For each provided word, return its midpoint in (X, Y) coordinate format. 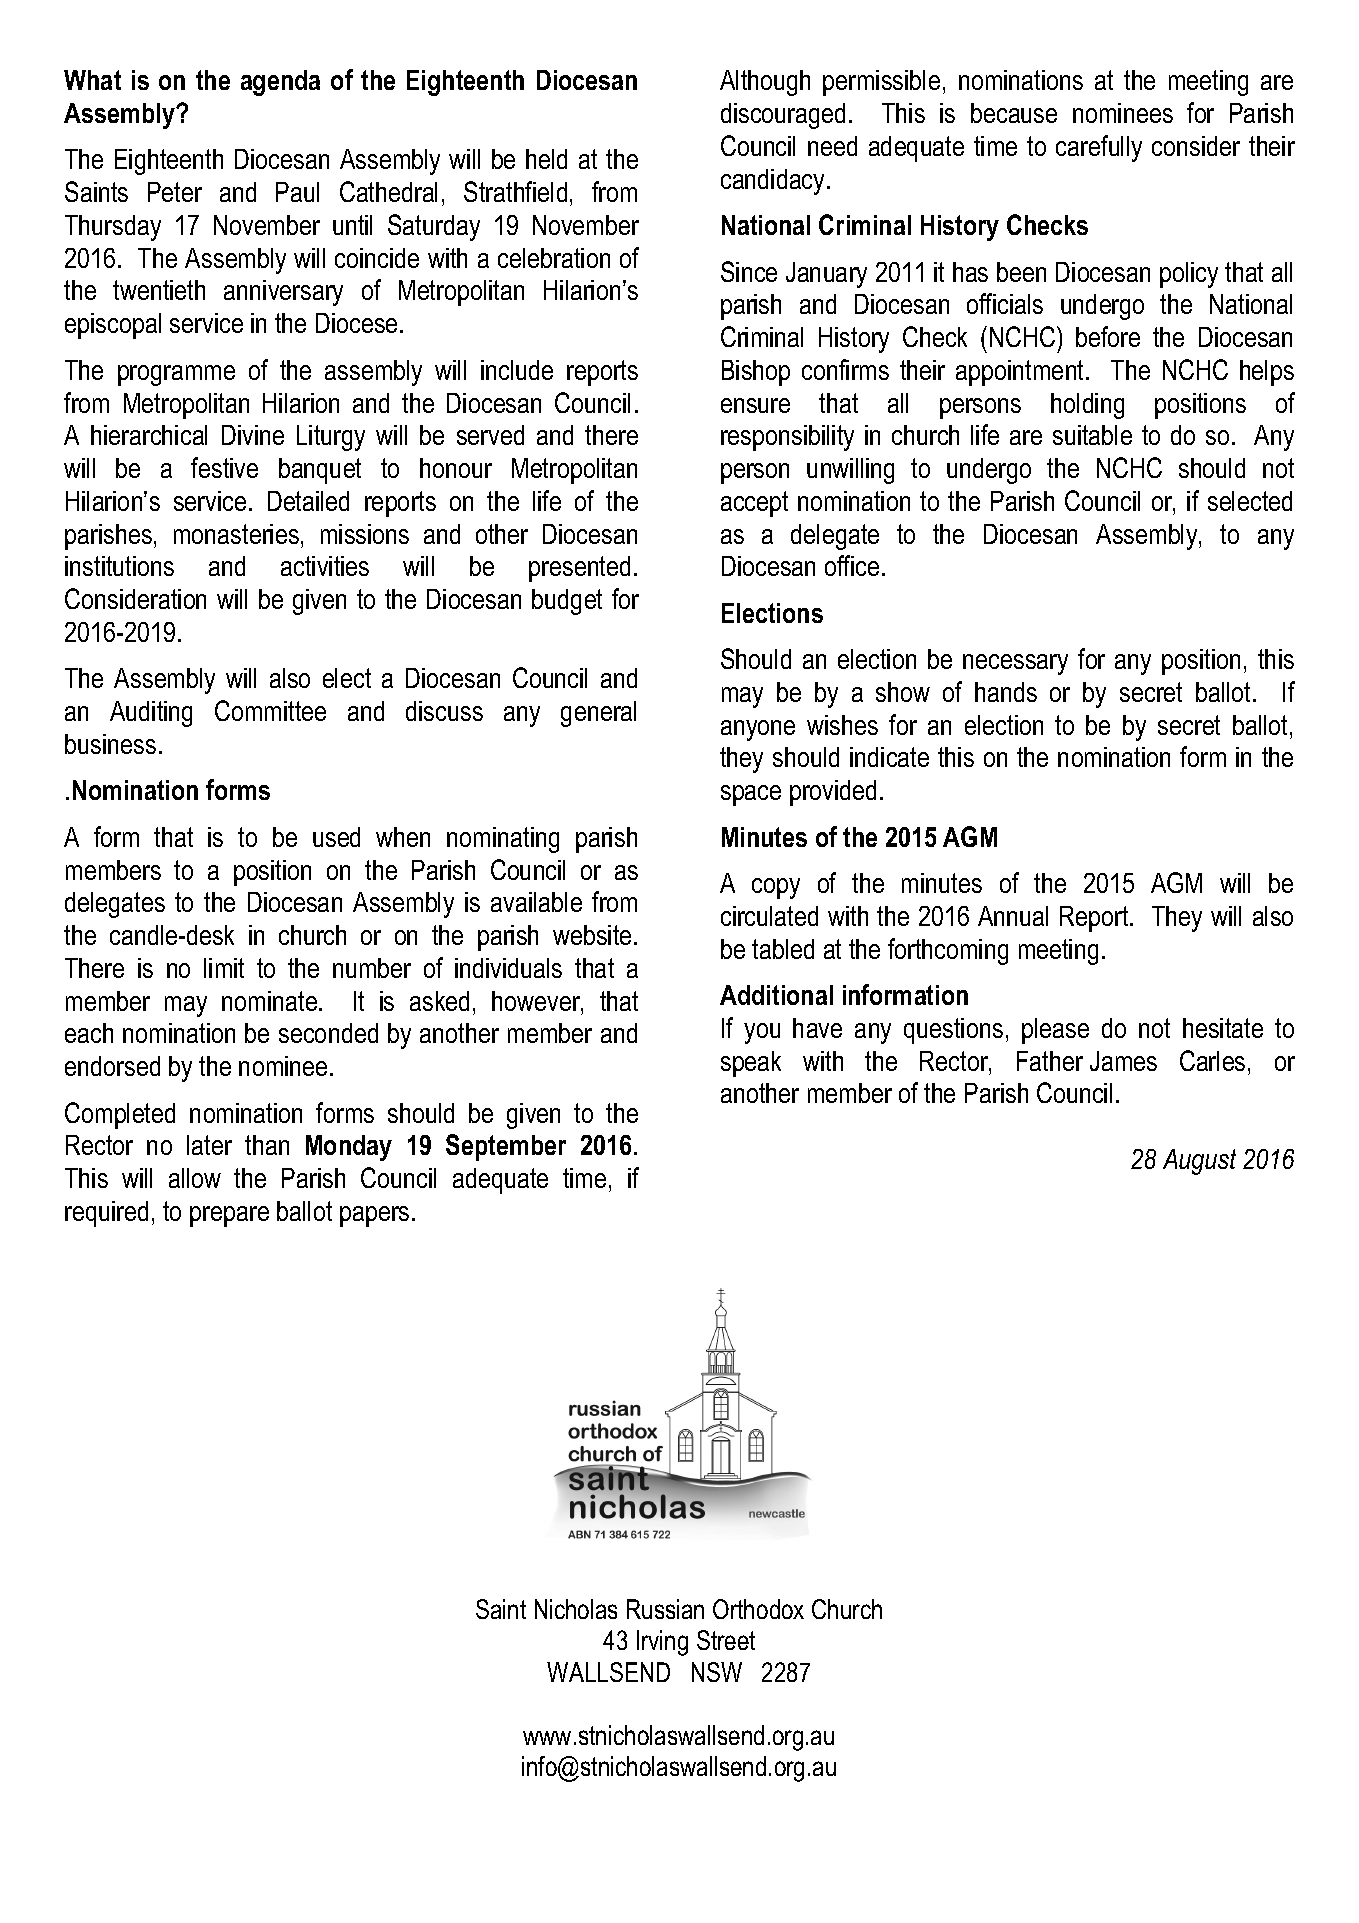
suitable (1092, 435)
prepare (229, 1216)
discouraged (783, 116)
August (1199, 1162)
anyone (758, 730)
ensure (755, 405)
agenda (280, 83)
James (1123, 1061)
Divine (253, 435)
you (762, 1033)
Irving (662, 1643)
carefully (1099, 148)
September (506, 1147)
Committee (270, 710)
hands (1006, 692)
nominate (269, 1001)
